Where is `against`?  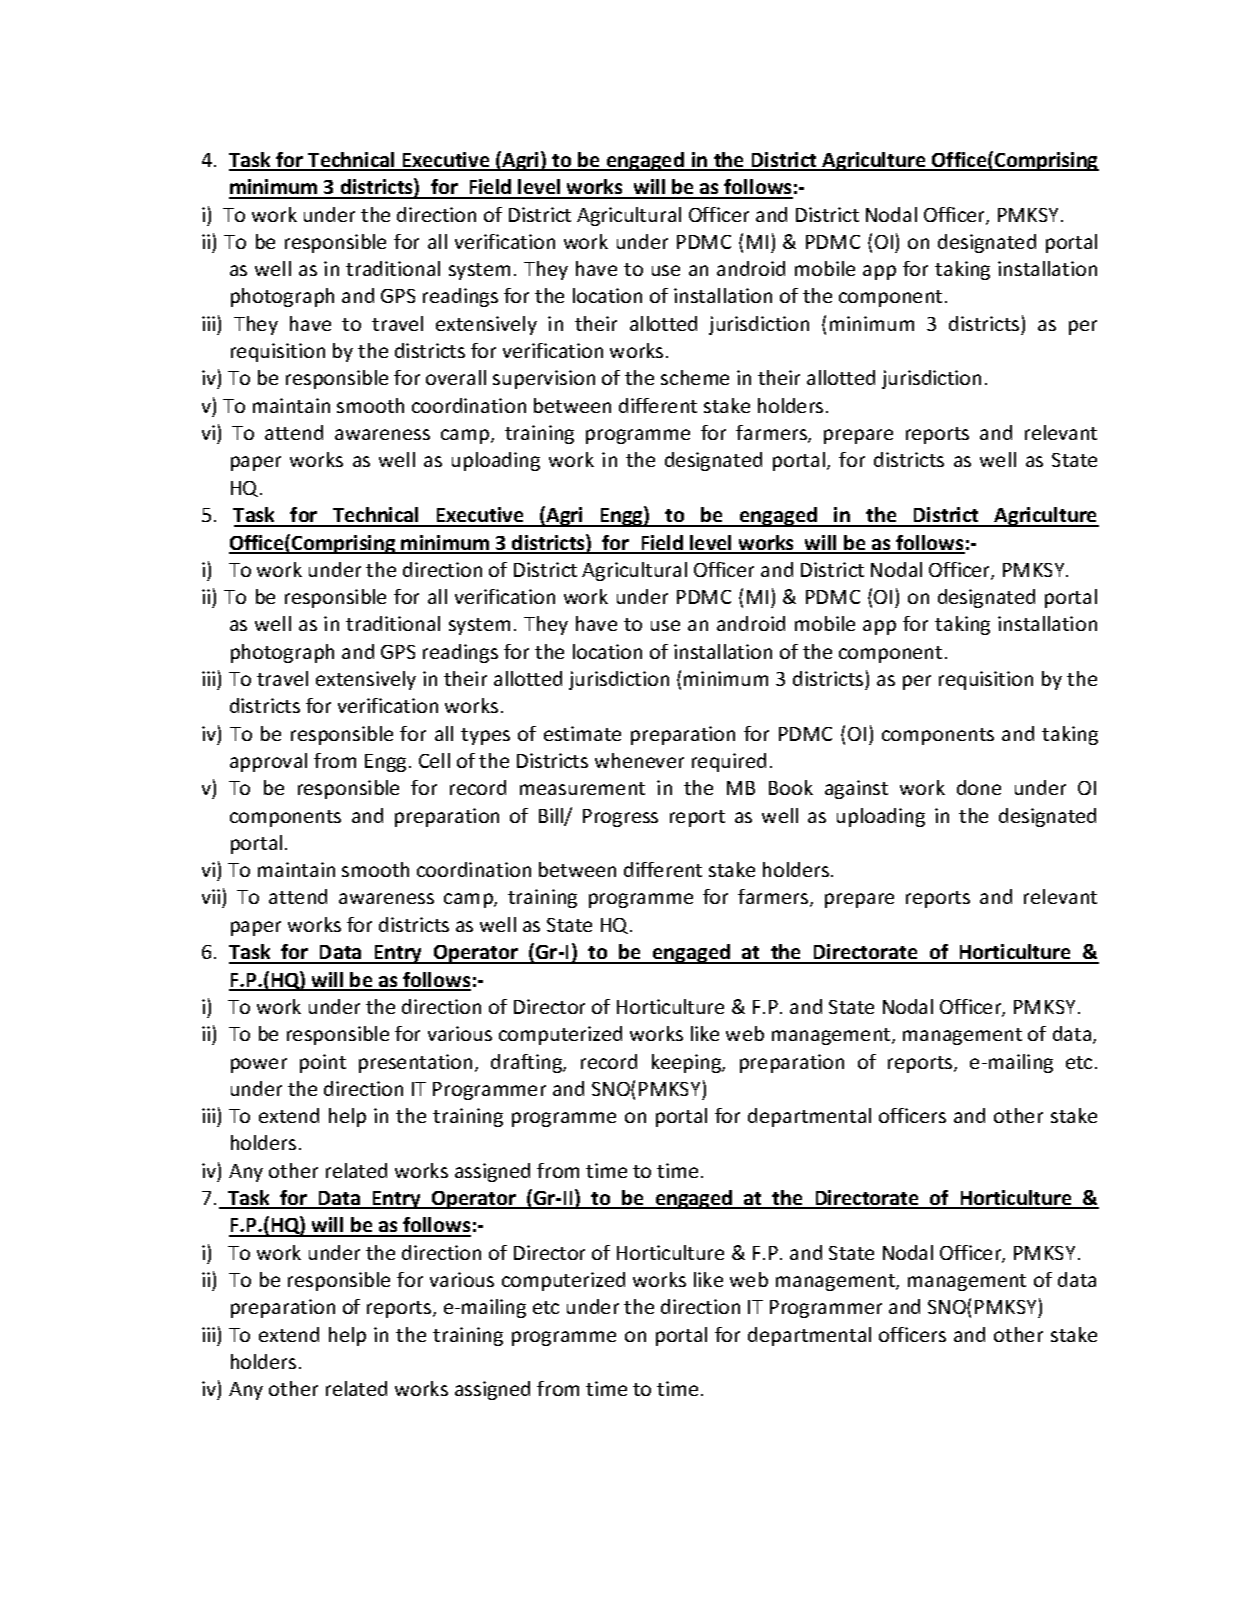 against is located at coordinates (856, 789).
